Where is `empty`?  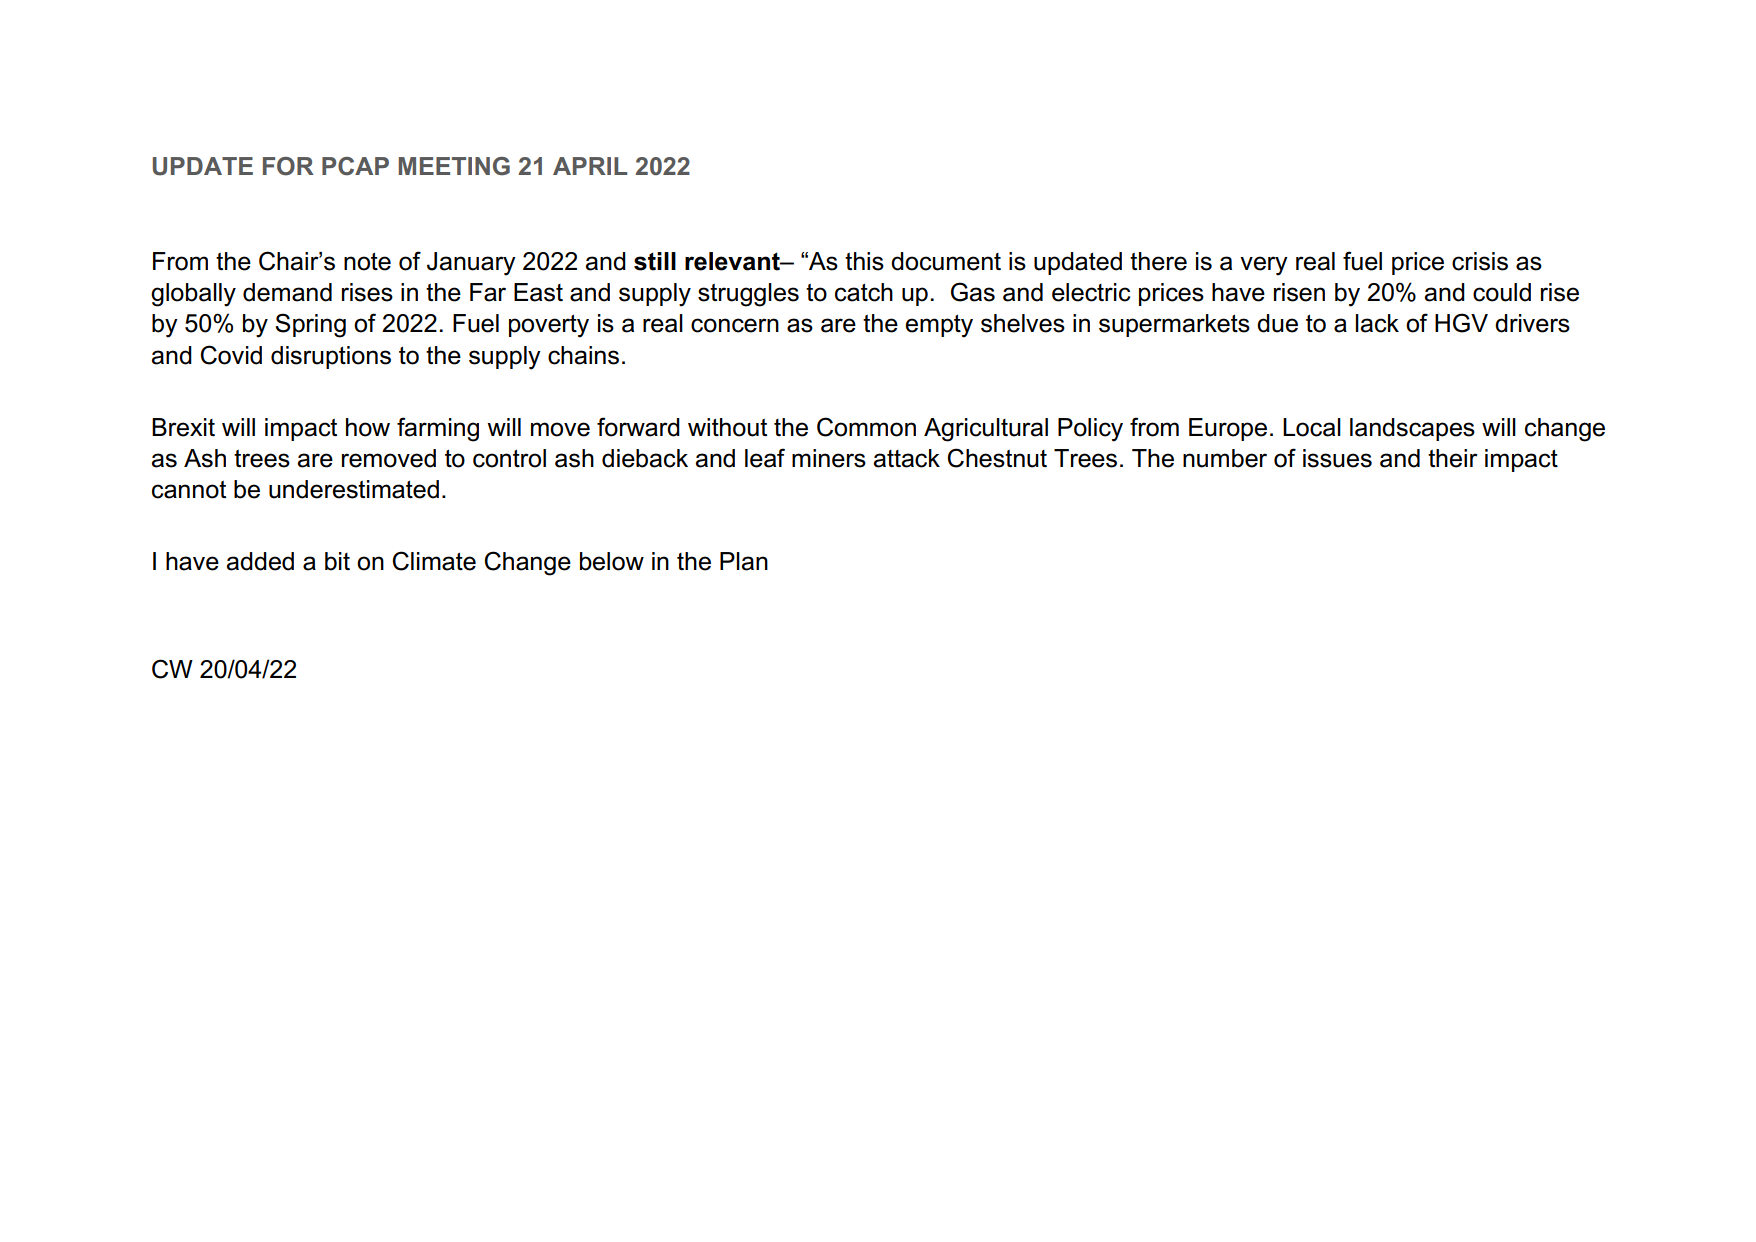 empty is located at coordinates (939, 326).
